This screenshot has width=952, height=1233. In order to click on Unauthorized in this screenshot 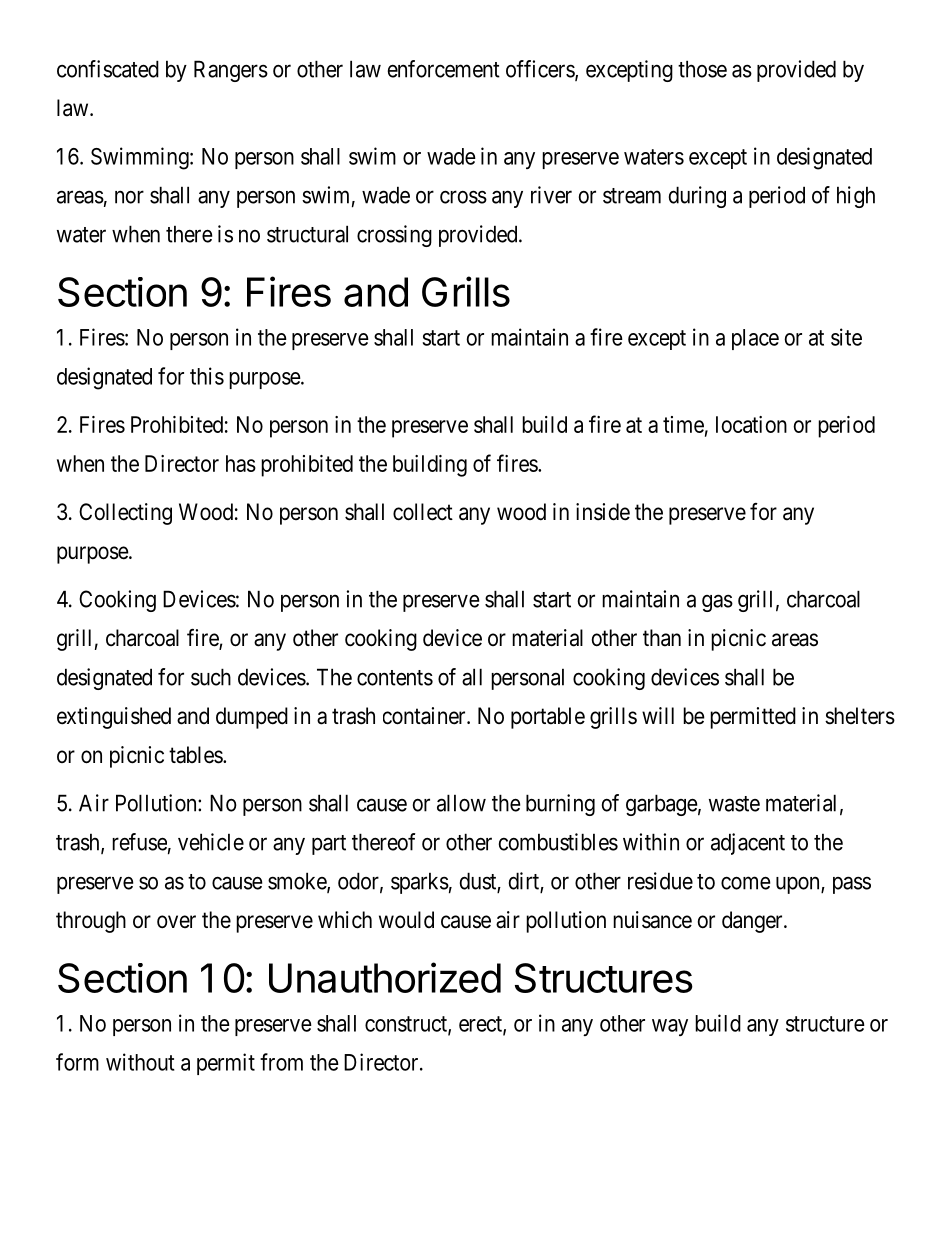, I will do `click(385, 977)`.
